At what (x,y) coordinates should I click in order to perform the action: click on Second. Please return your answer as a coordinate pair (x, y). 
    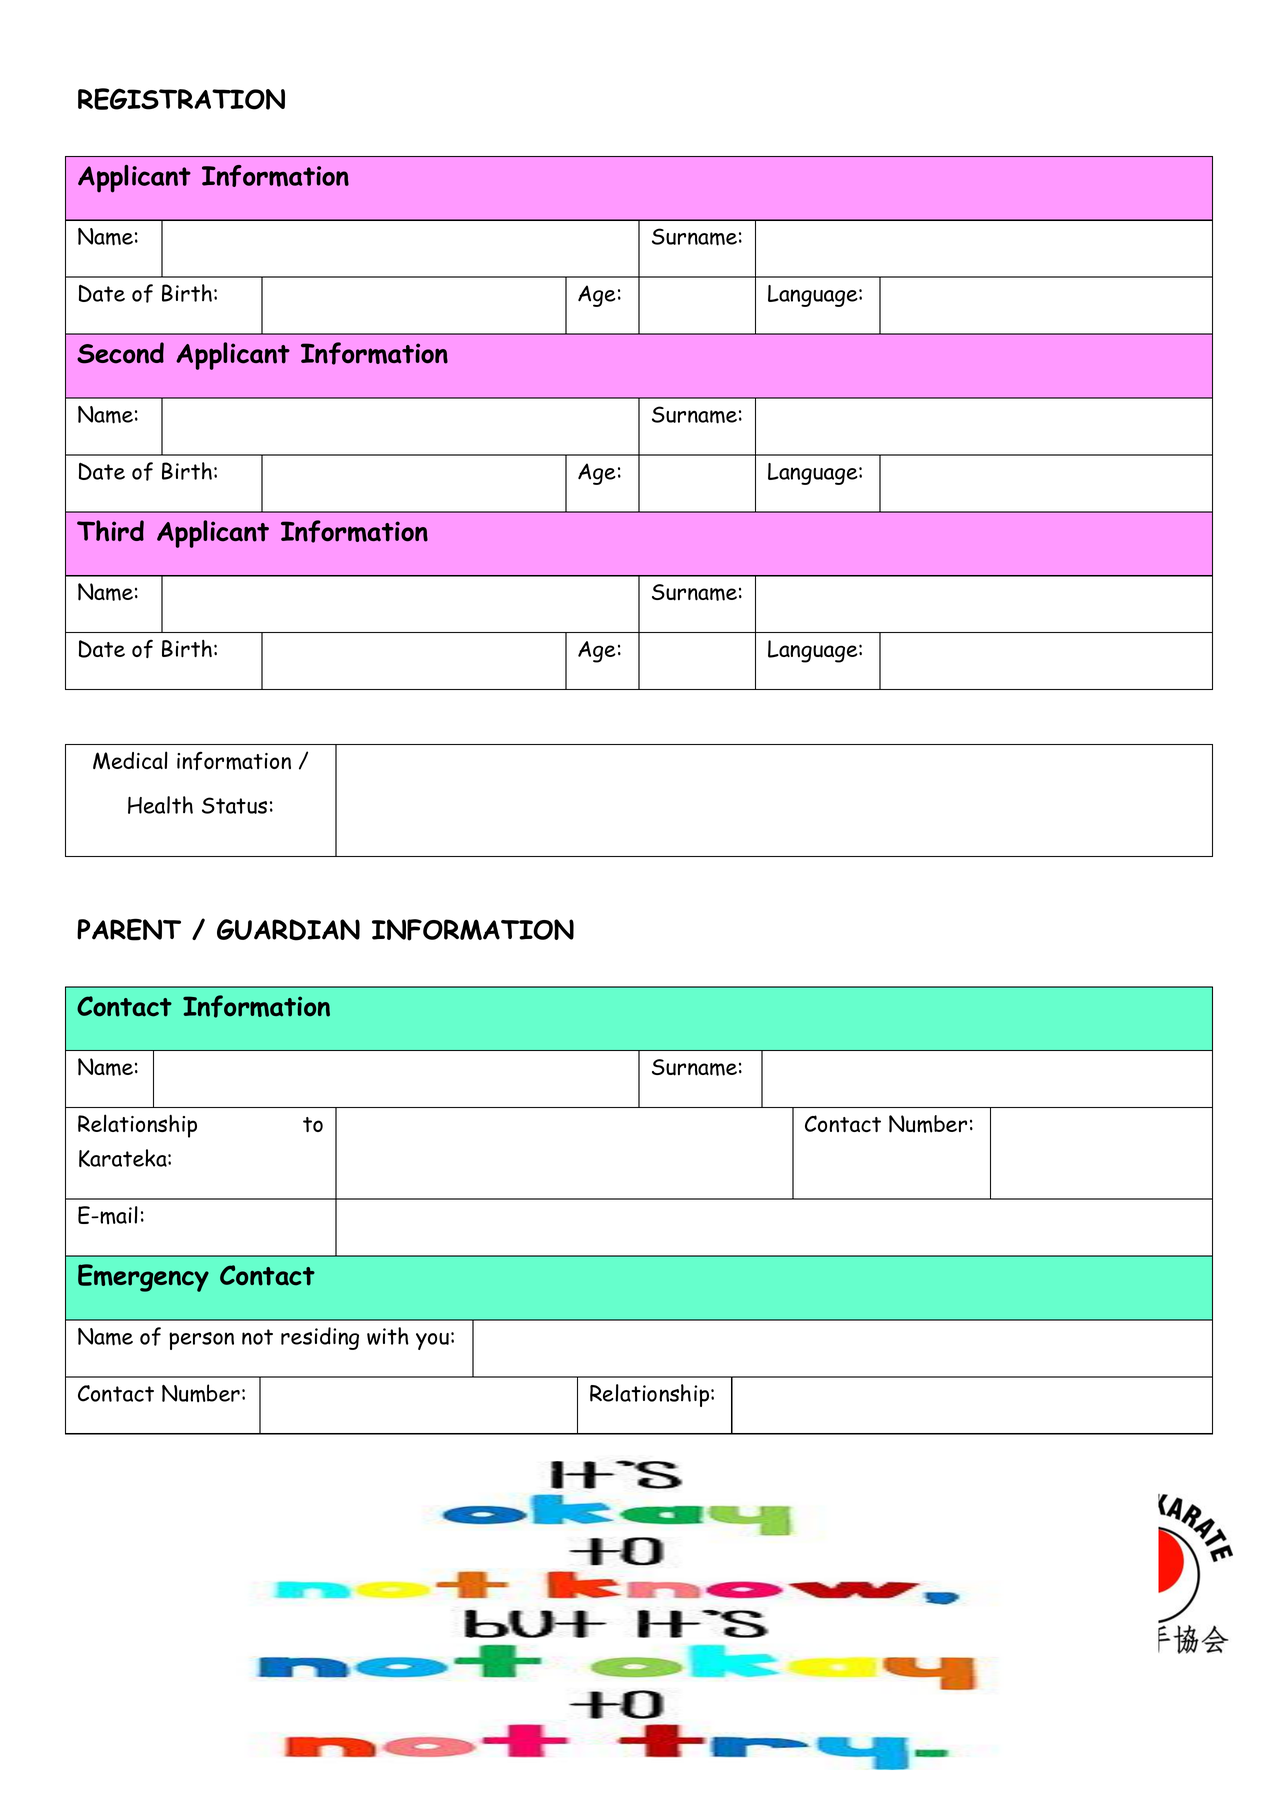
    Looking at the image, I should click on (120, 353).
